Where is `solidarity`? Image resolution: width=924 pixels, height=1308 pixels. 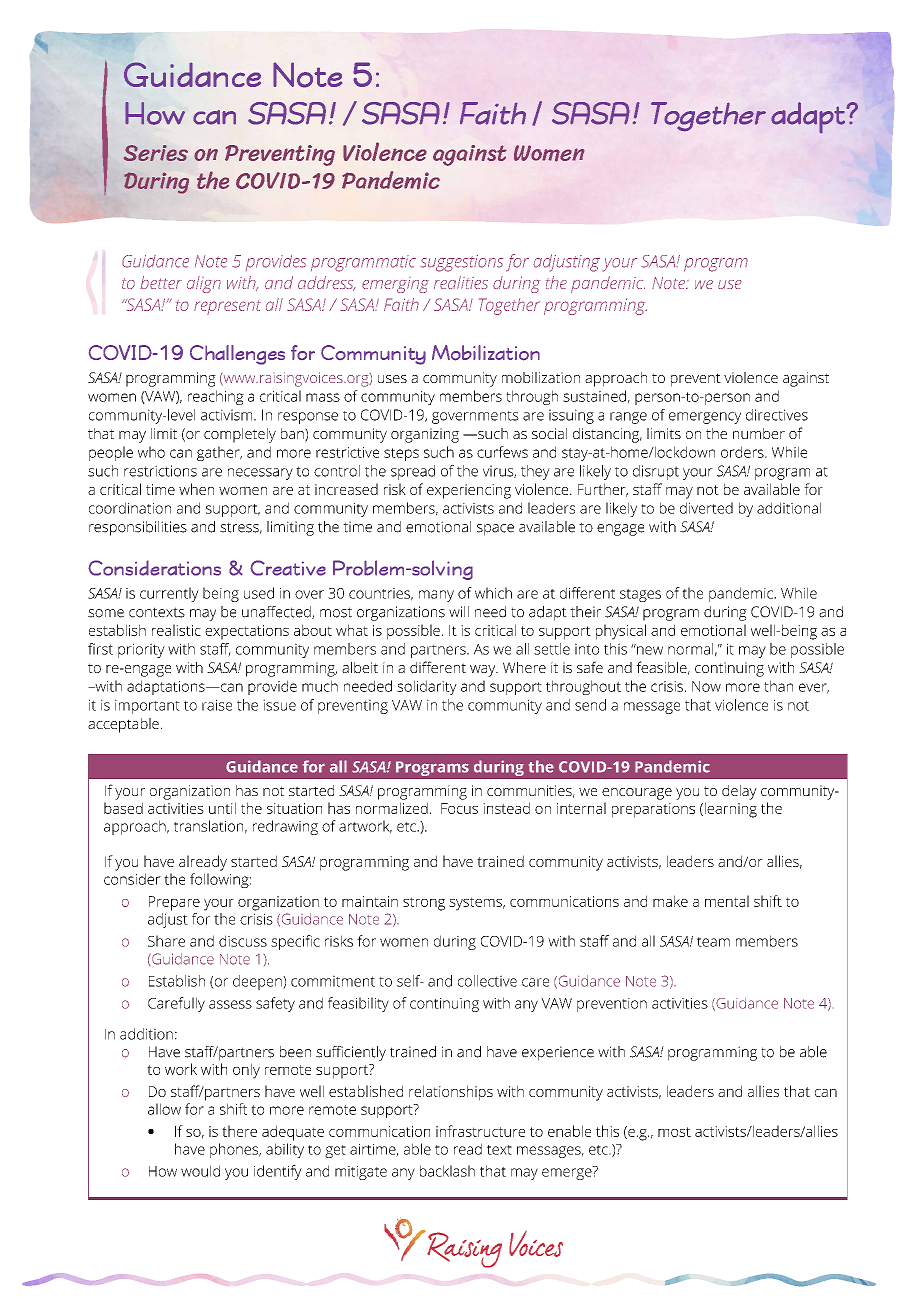 solidarity is located at coordinates (427, 687).
